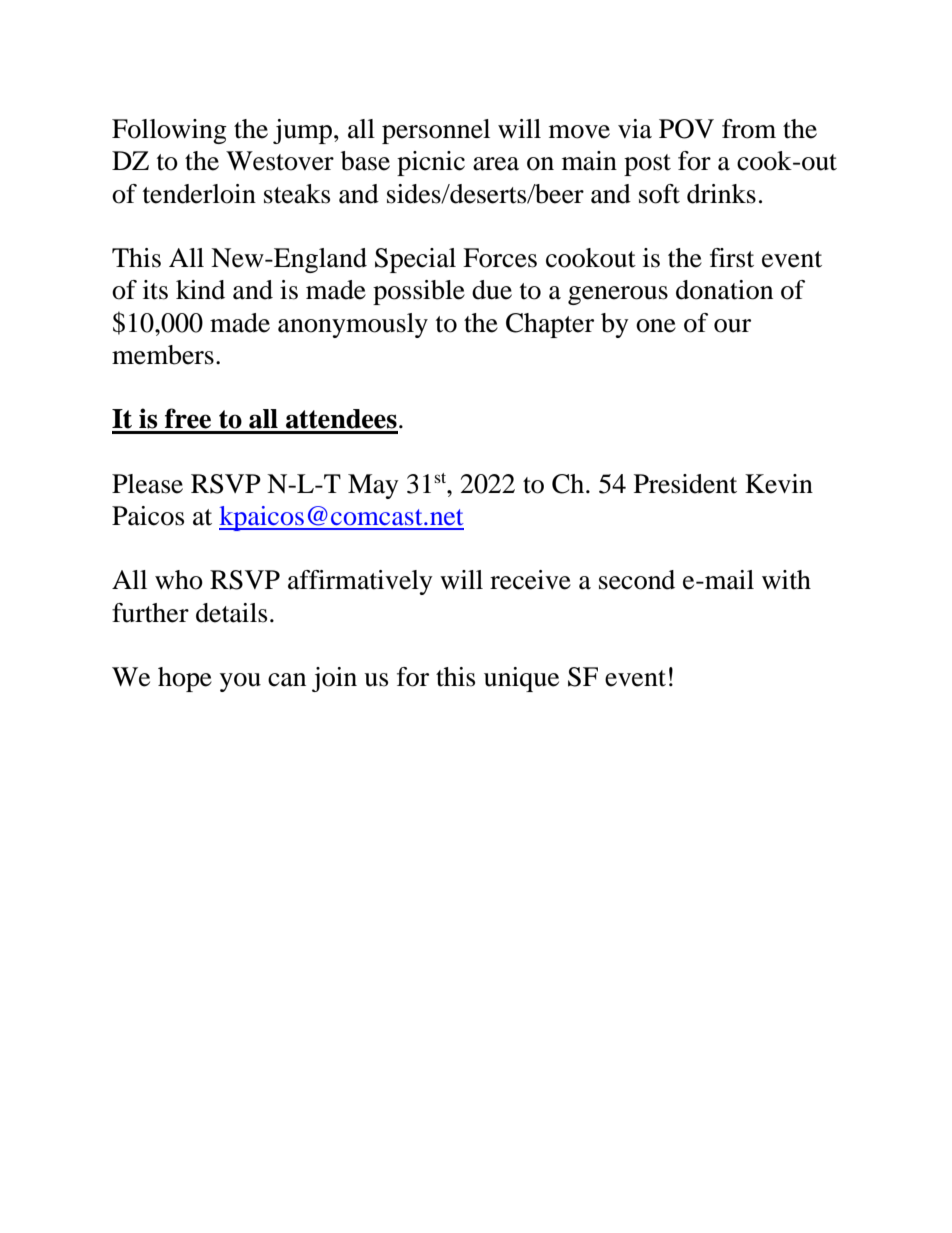 Image resolution: width=952 pixels, height=1233 pixels. I want to click on President, so click(685, 484).
